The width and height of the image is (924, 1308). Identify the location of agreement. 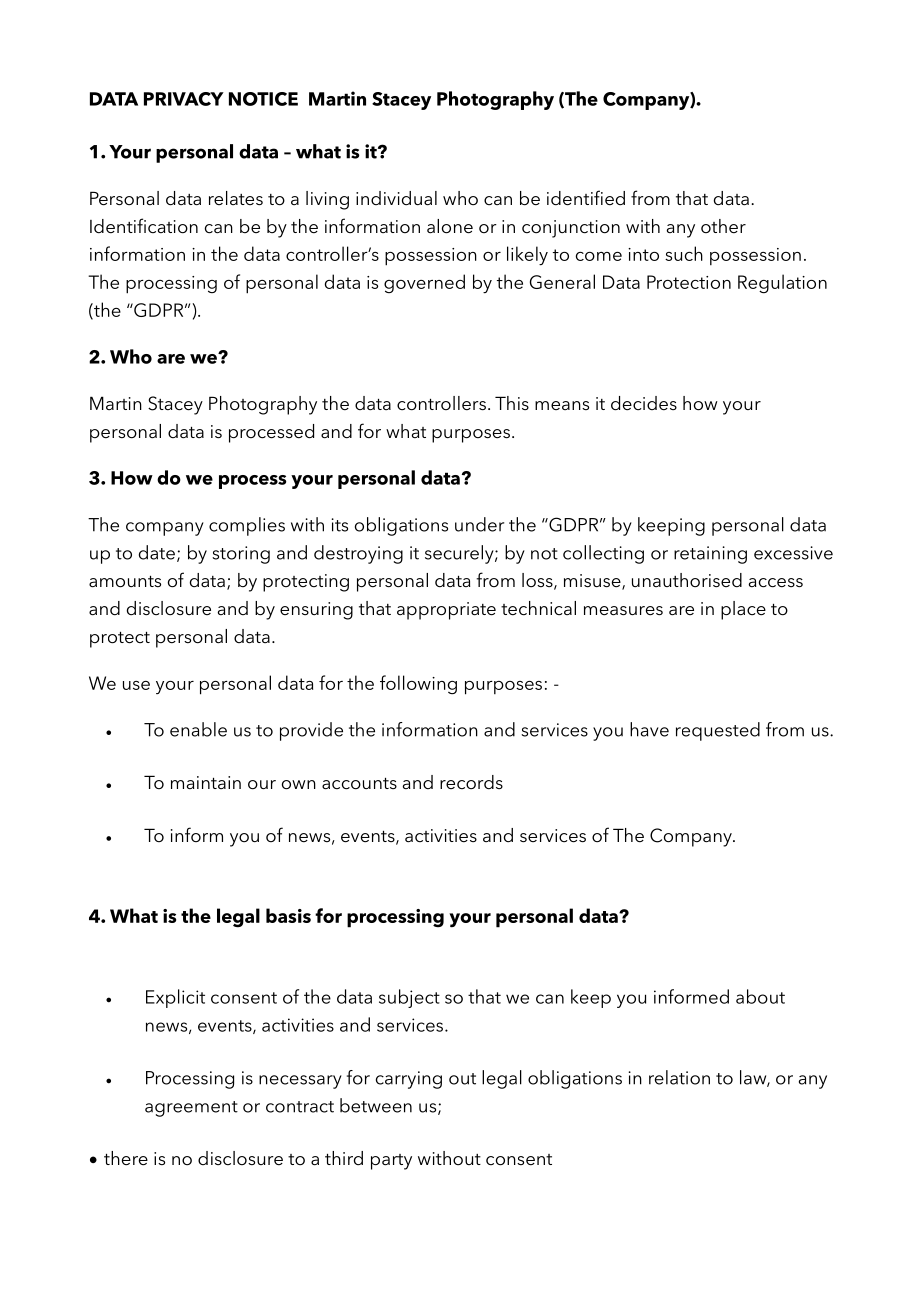
(191, 1109).
